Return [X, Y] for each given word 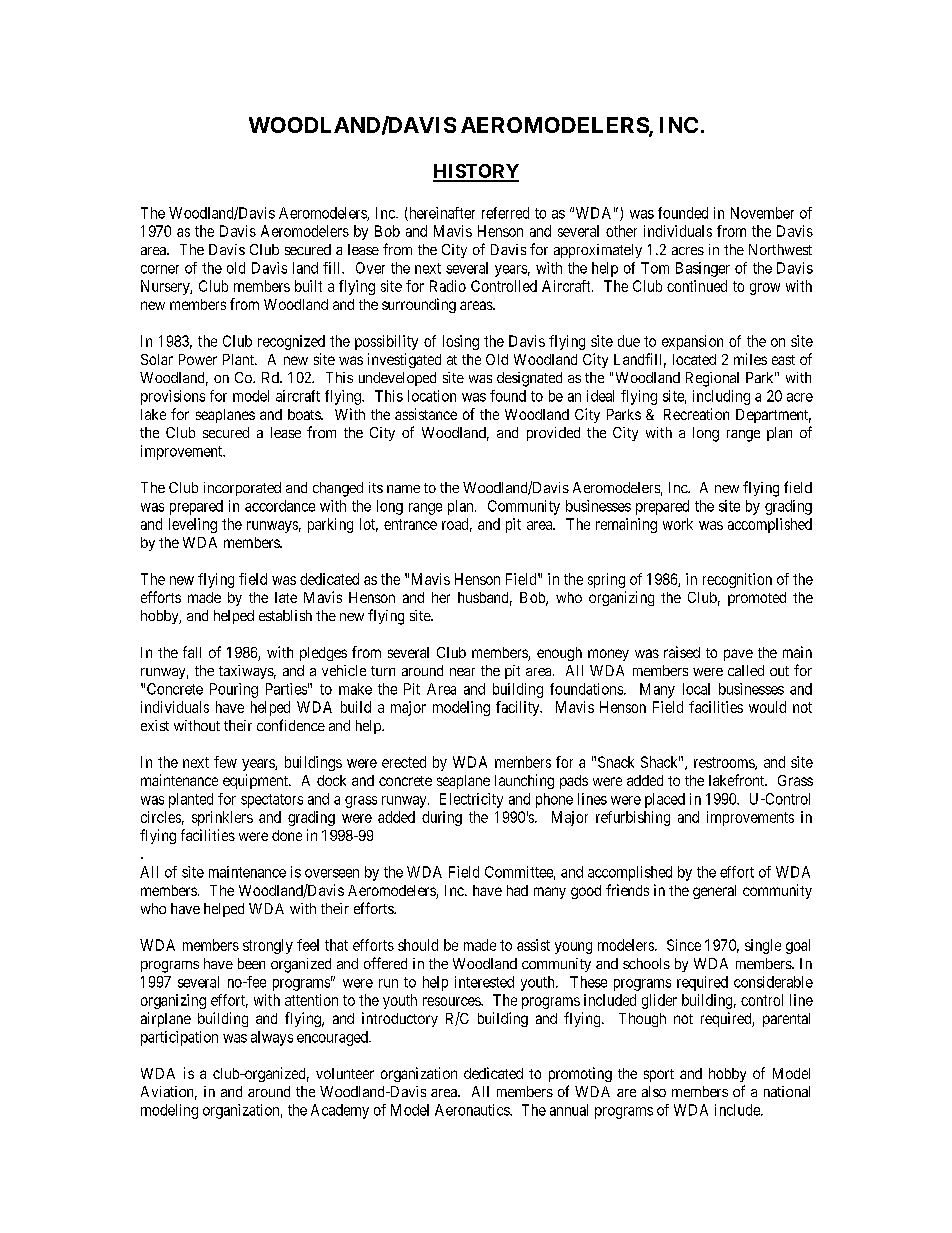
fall [192, 652]
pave [738, 655]
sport [659, 1075]
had [517, 890]
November [762, 213]
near [462, 672]
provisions [173, 397]
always [272, 1038]
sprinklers [222, 818]
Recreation [696, 414]
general [714, 892]
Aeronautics [473, 1110]
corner [160, 269]
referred [505, 213]
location [432, 396]
